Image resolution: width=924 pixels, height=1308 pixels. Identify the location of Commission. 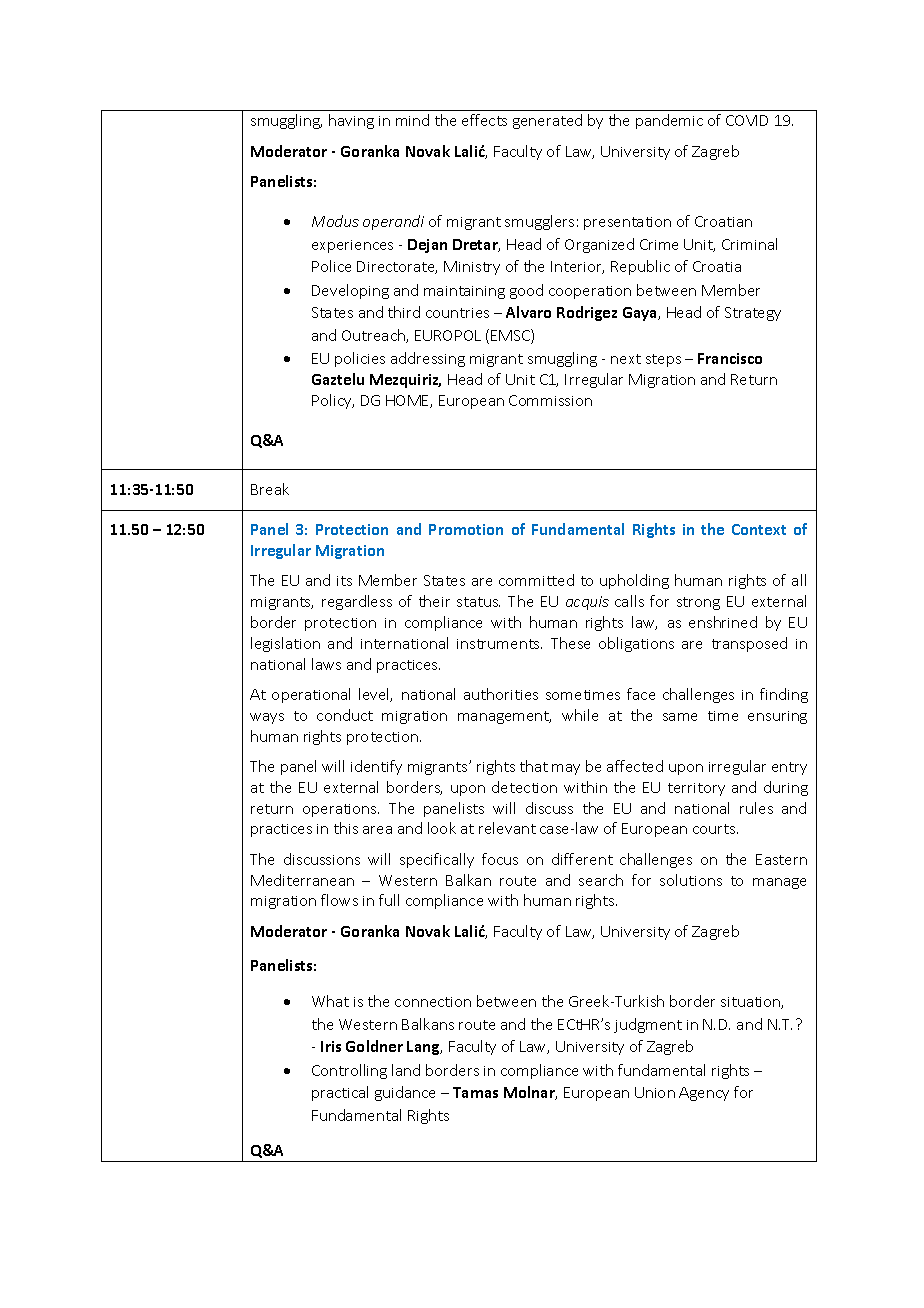
(550, 400).
